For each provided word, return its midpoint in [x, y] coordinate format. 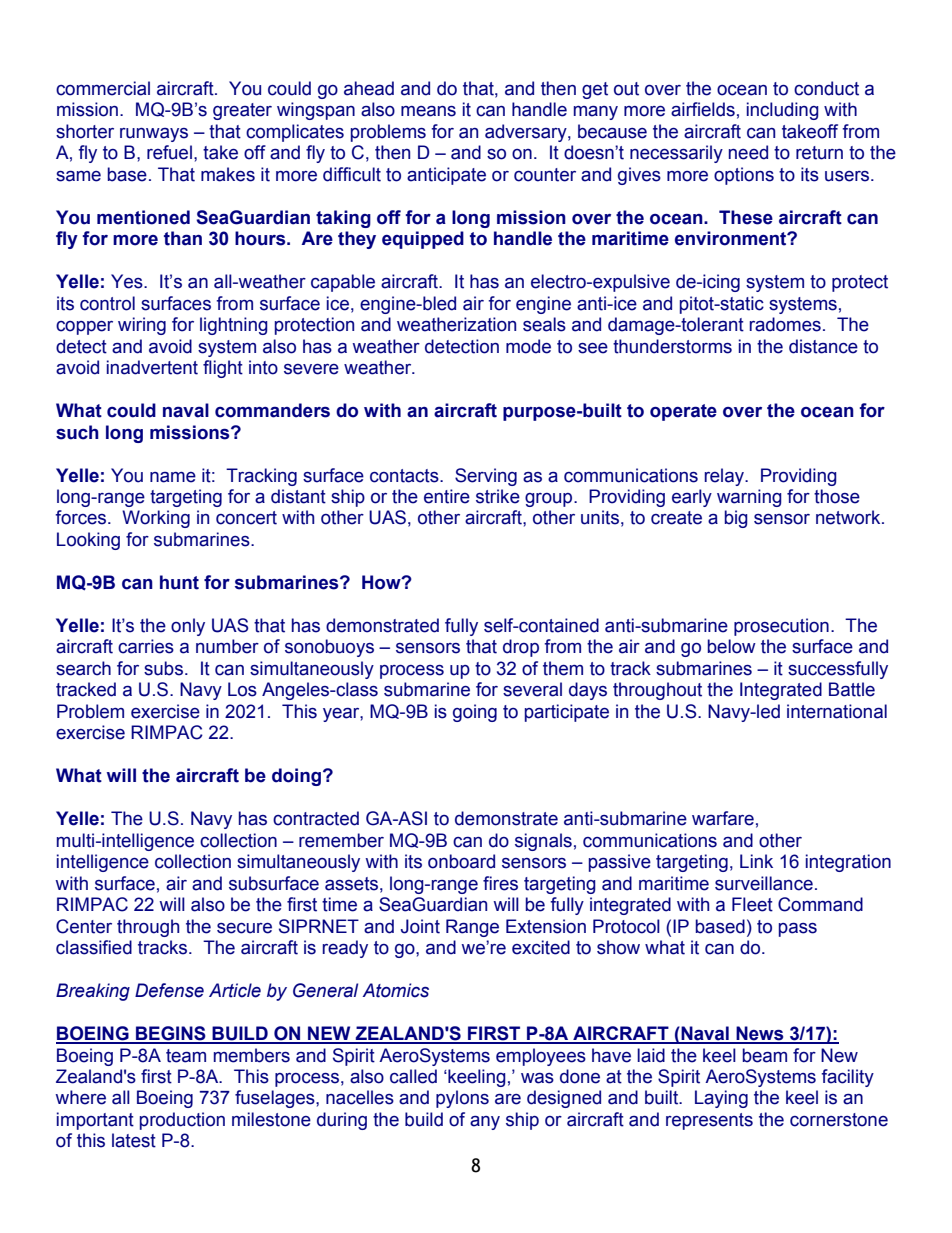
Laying [721, 1099]
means [428, 111]
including [783, 111]
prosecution [781, 627]
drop [521, 648]
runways [154, 135]
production [182, 1121]
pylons [462, 1099]
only [188, 627]
